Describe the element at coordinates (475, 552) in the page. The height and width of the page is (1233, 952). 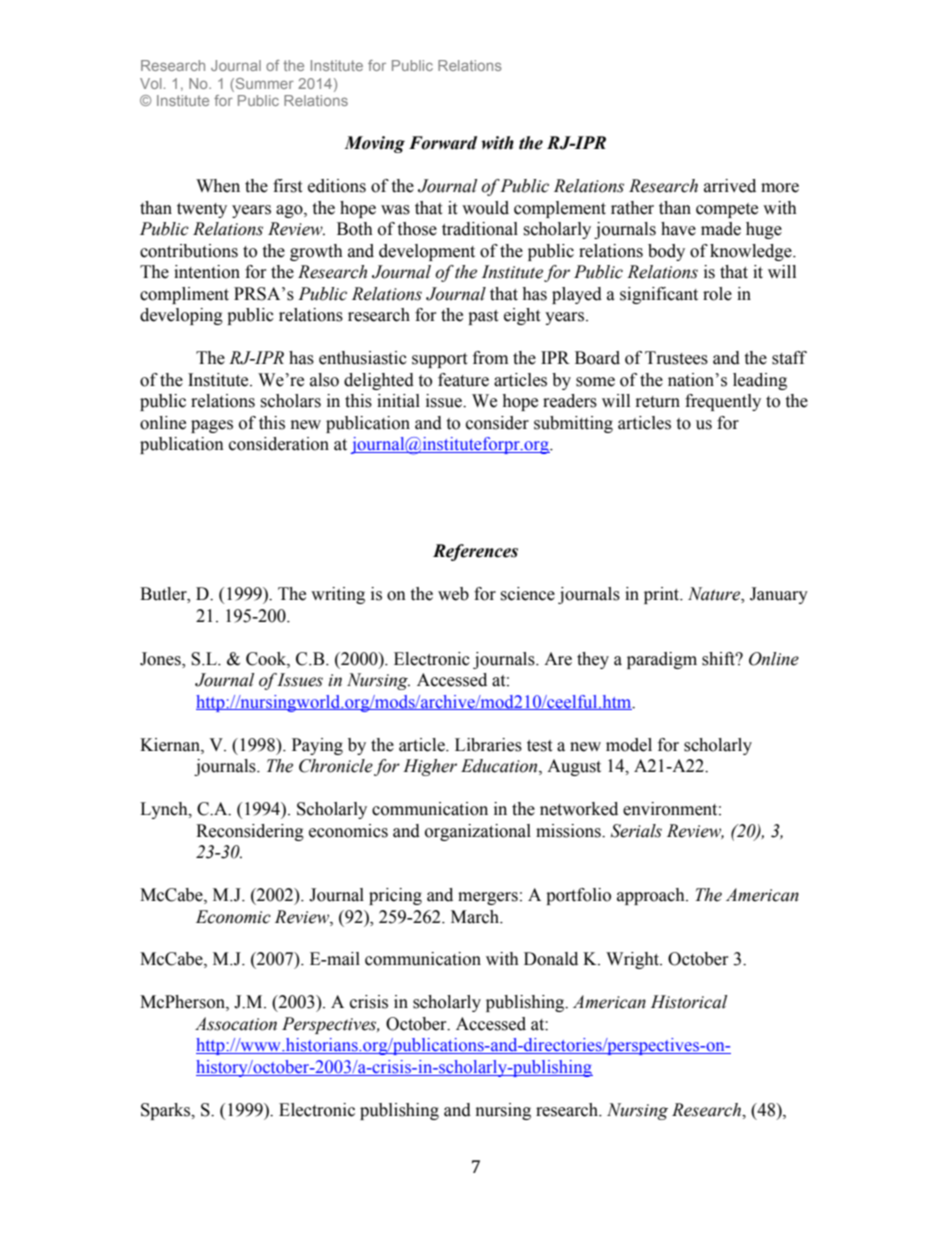
I see `References` at that location.
